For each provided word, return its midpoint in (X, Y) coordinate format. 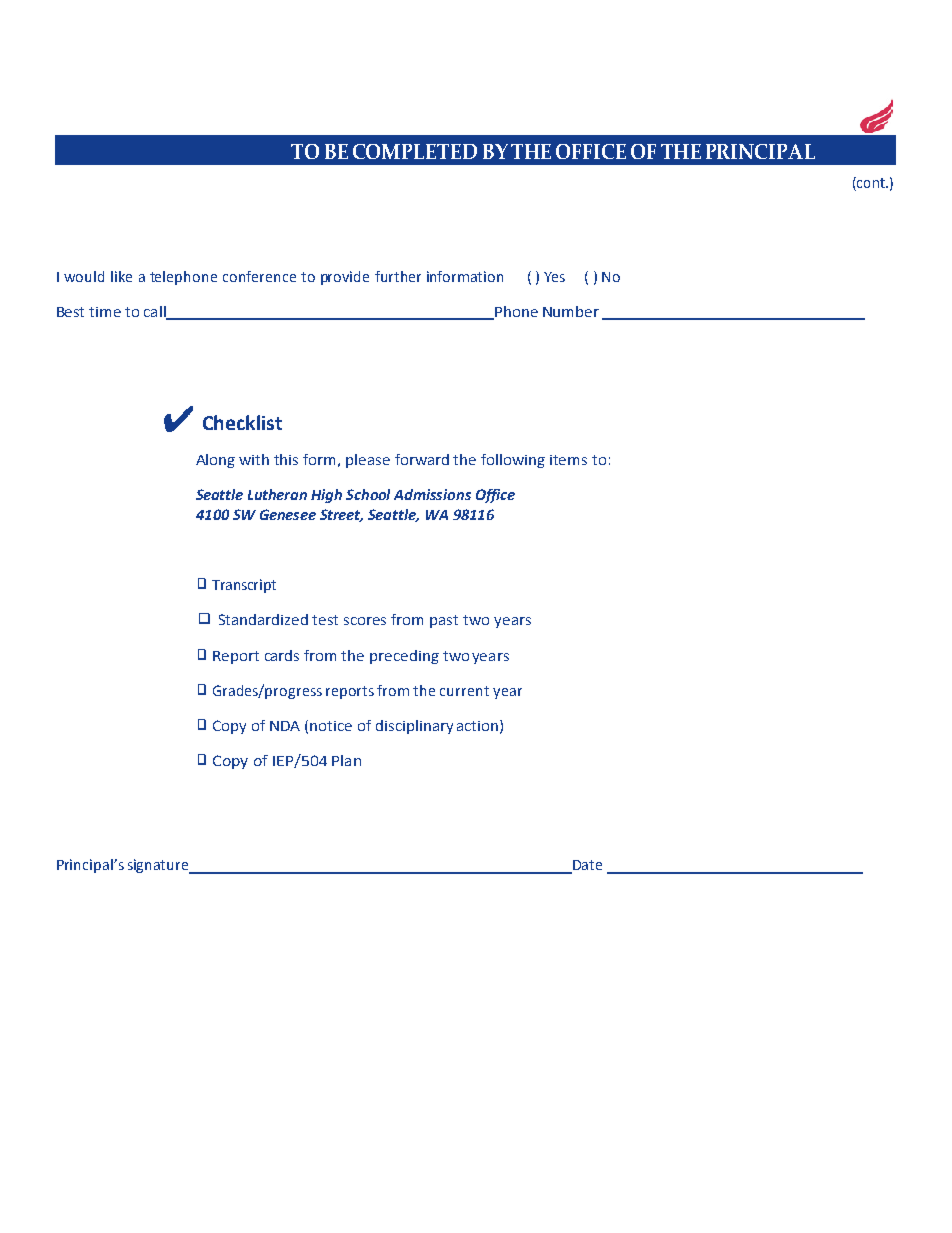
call (156, 313)
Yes (554, 277)
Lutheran (277, 494)
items (568, 460)
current (464, 691)
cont (871, 184)
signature (159, 866)
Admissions (432, 494)
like (121, 276)
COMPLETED (415, 151)
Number (571, 311)
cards (282, 655)
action (477, 726)
